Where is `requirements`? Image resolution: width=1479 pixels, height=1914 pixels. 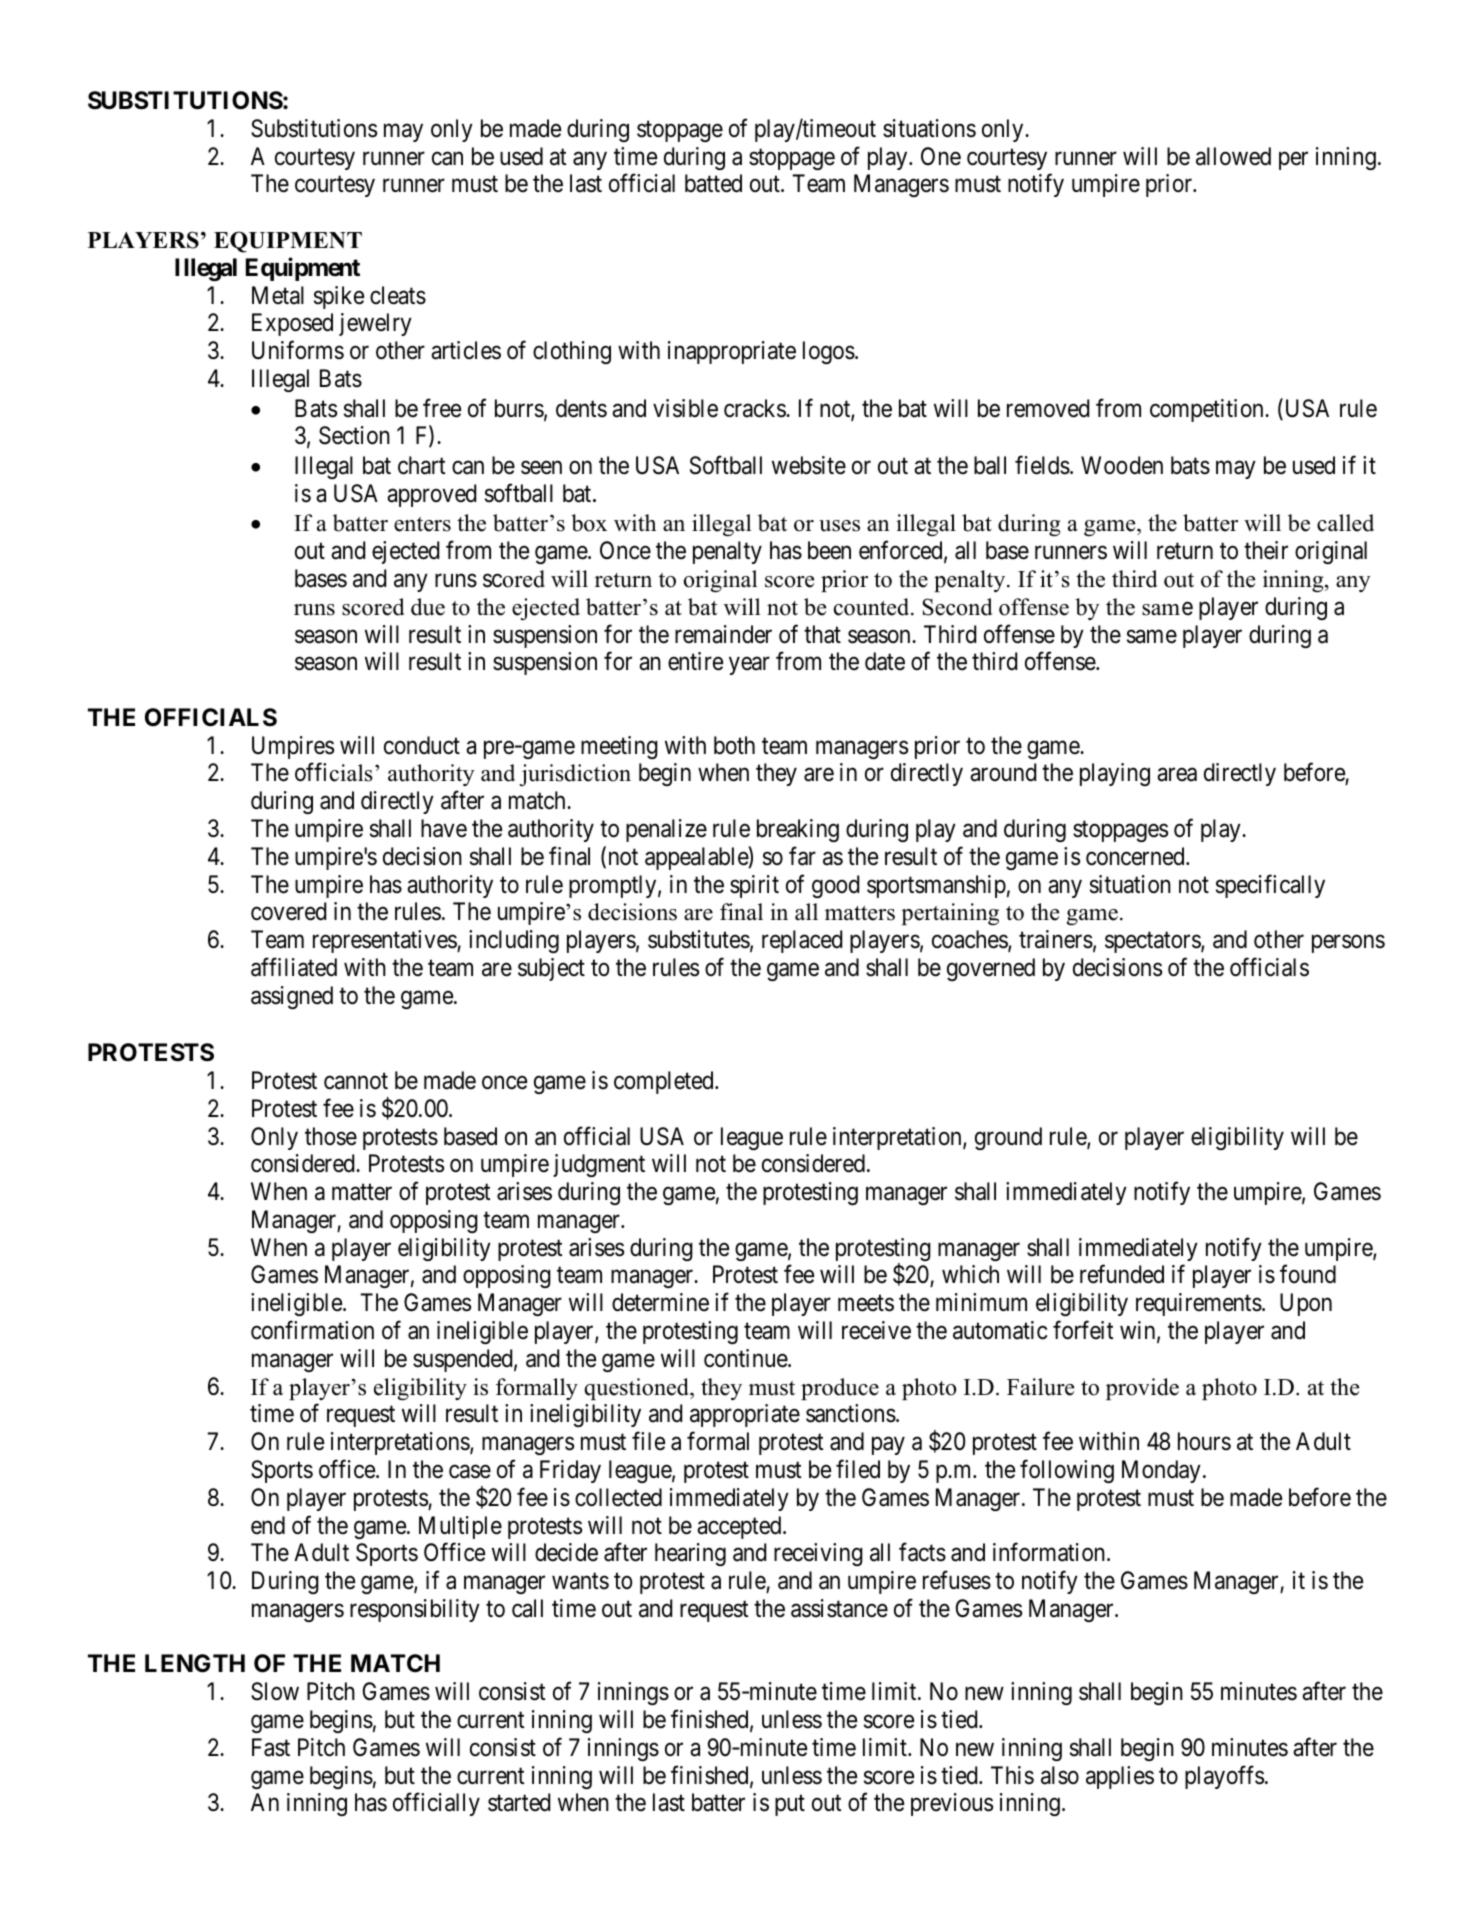 requirements is located at coordinates (1199, 1304).
